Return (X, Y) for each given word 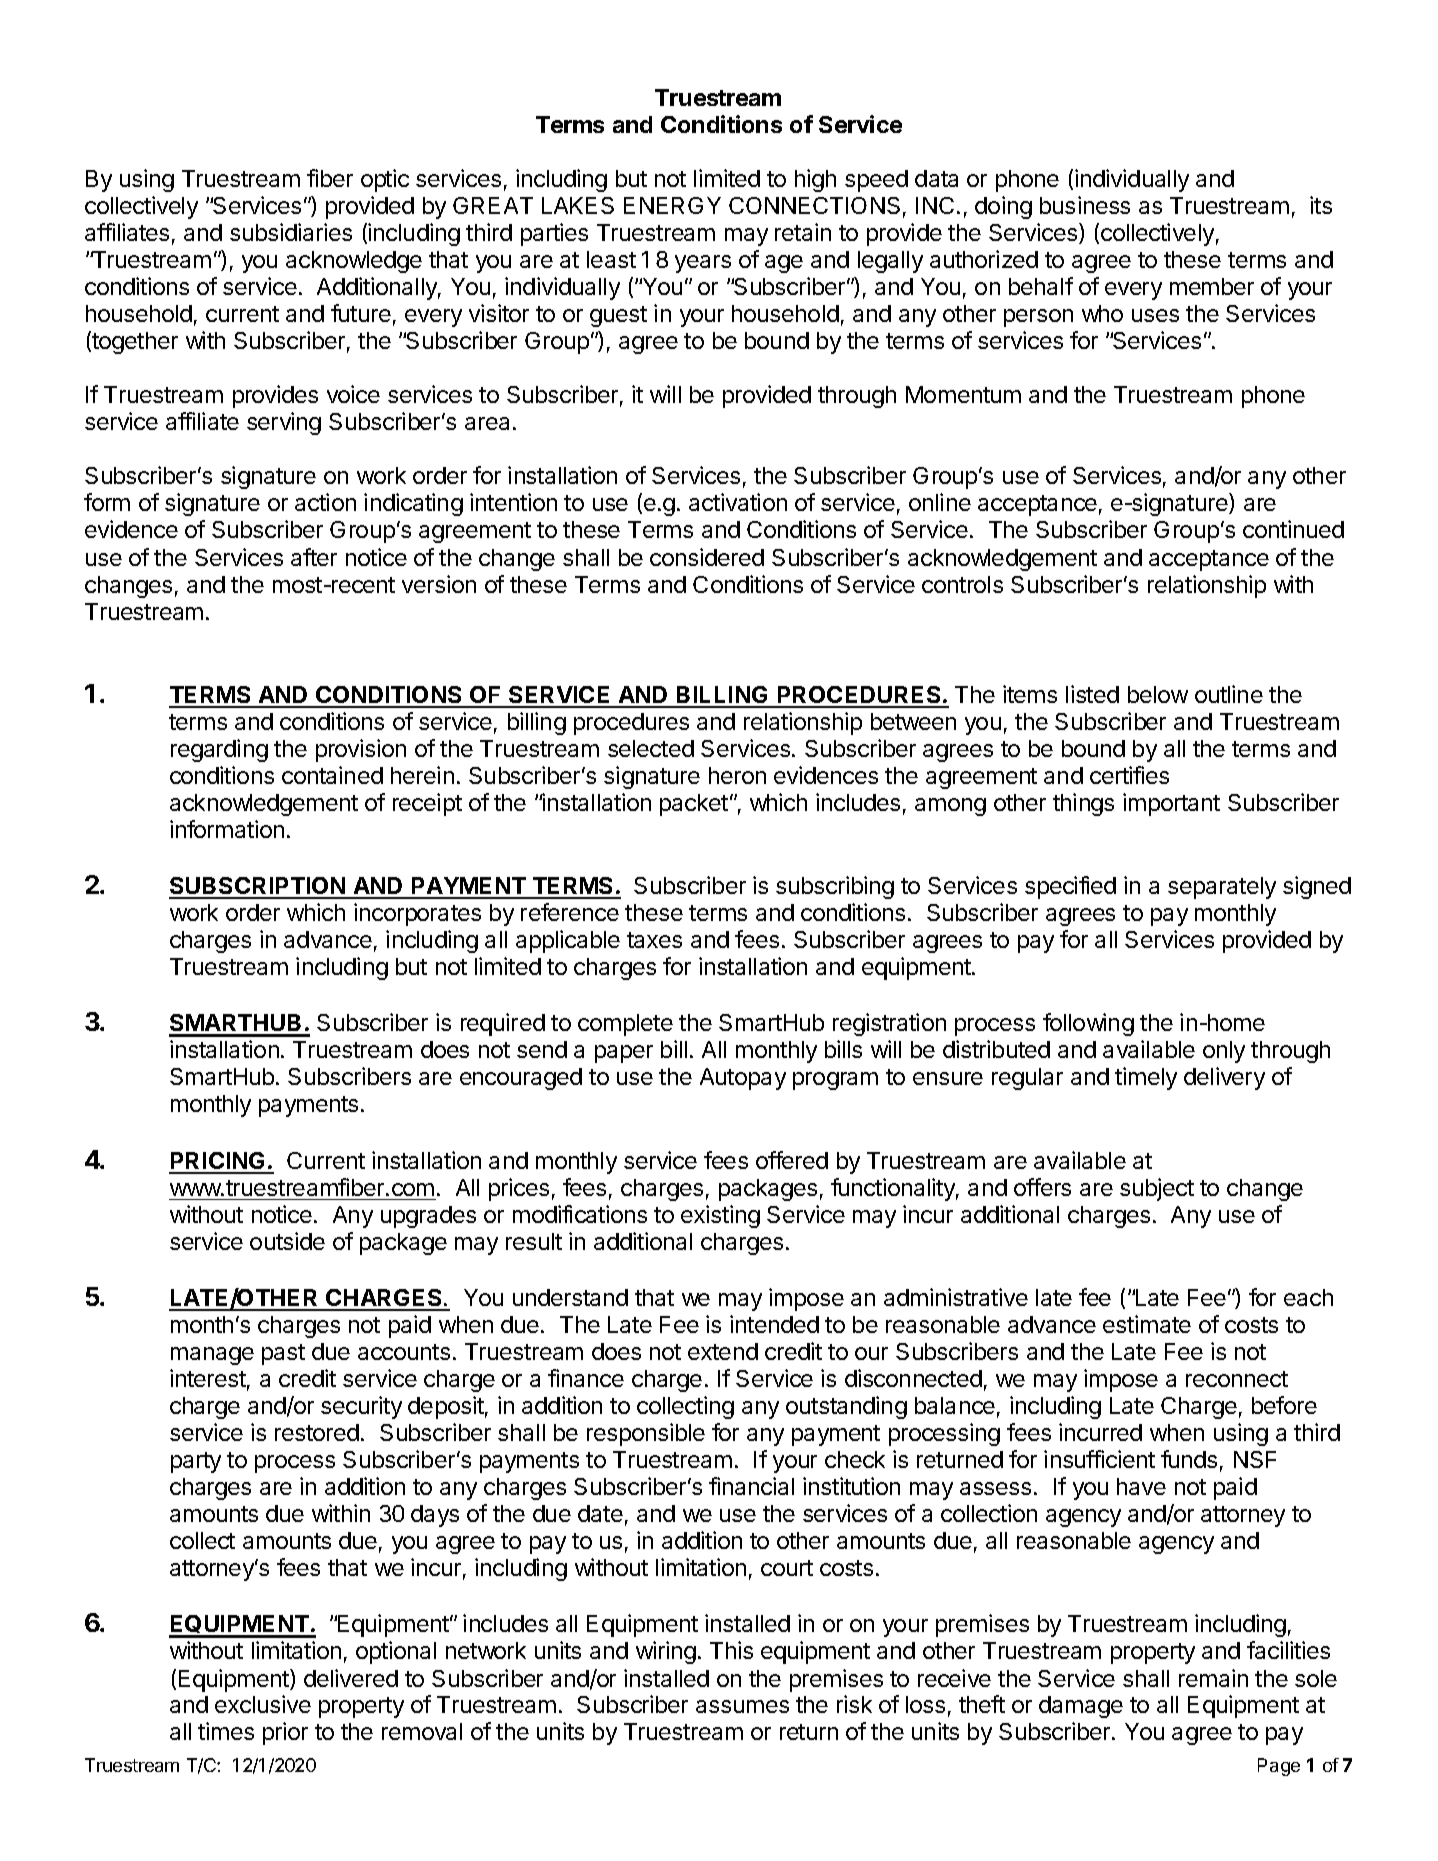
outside (287, 1241)
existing (720, 1216)
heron (737, 775)
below (1158, 694)
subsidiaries (291, 232)
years (703, 264)
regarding (219, 750)
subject (1157, 1189)
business (1085, 205)
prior (285, 1733)
